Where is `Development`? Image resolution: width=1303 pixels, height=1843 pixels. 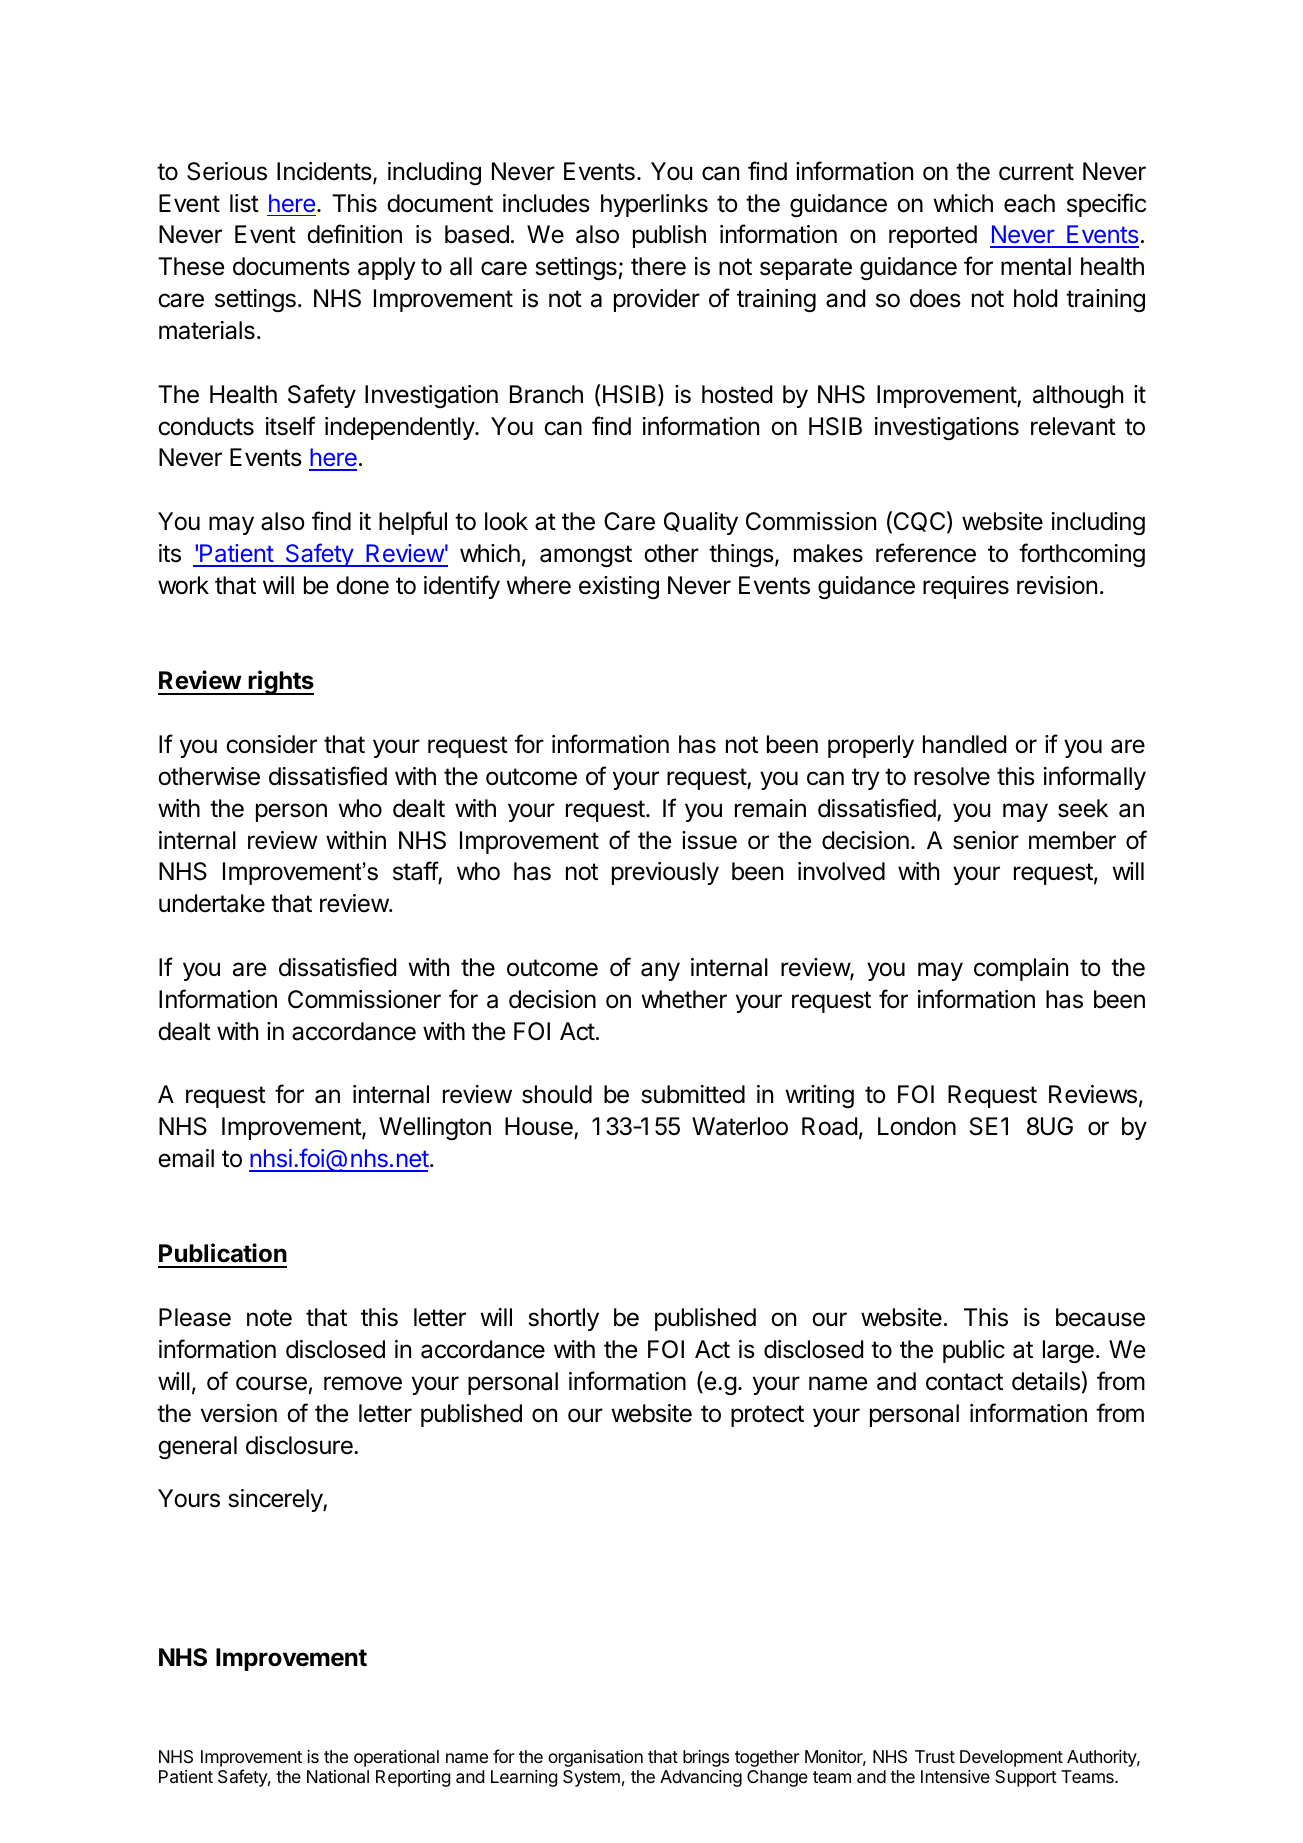
Development is located at coordinates (1011, 1758).
